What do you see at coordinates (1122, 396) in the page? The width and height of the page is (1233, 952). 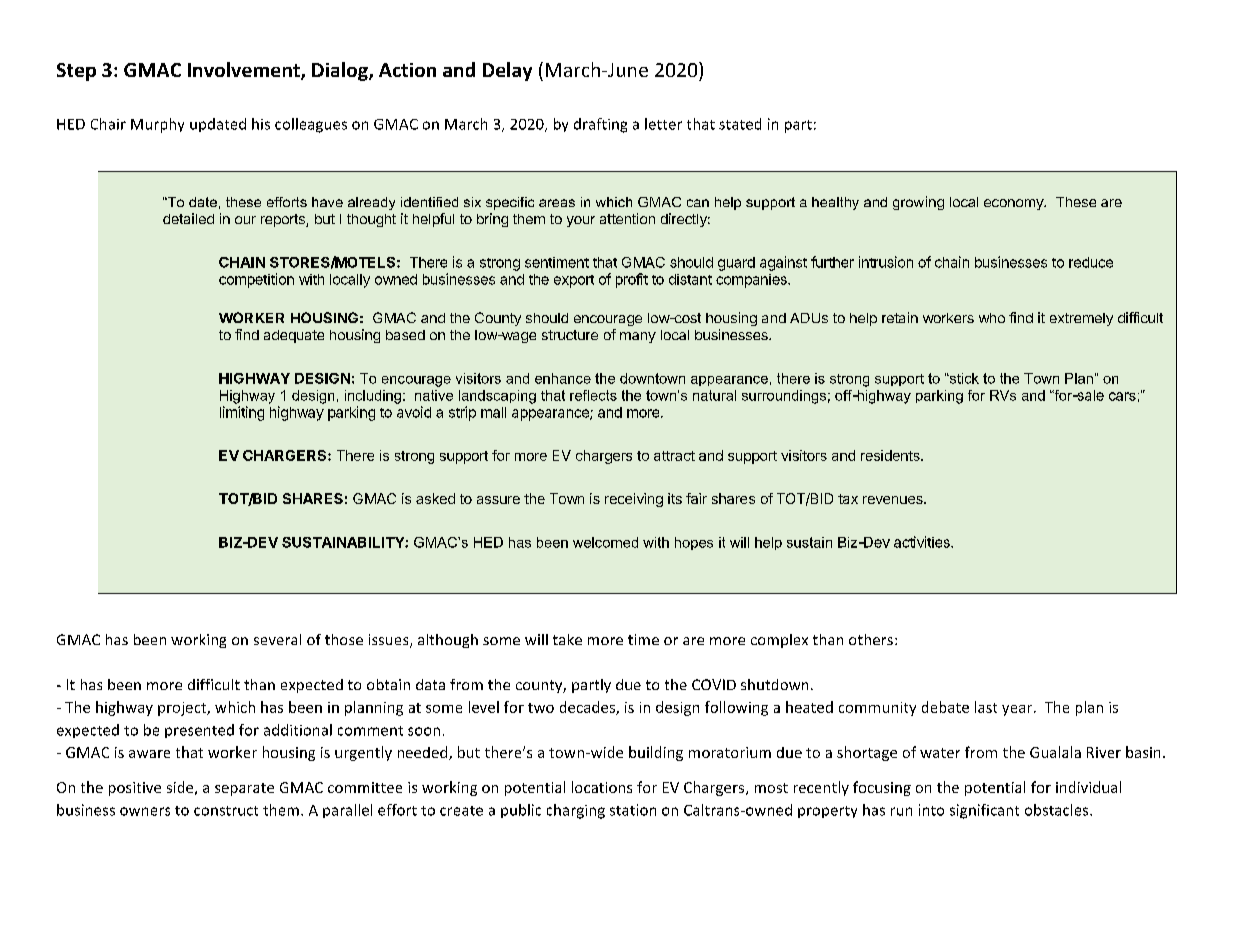 I see `cars` at bounding box center [1122, 396].
